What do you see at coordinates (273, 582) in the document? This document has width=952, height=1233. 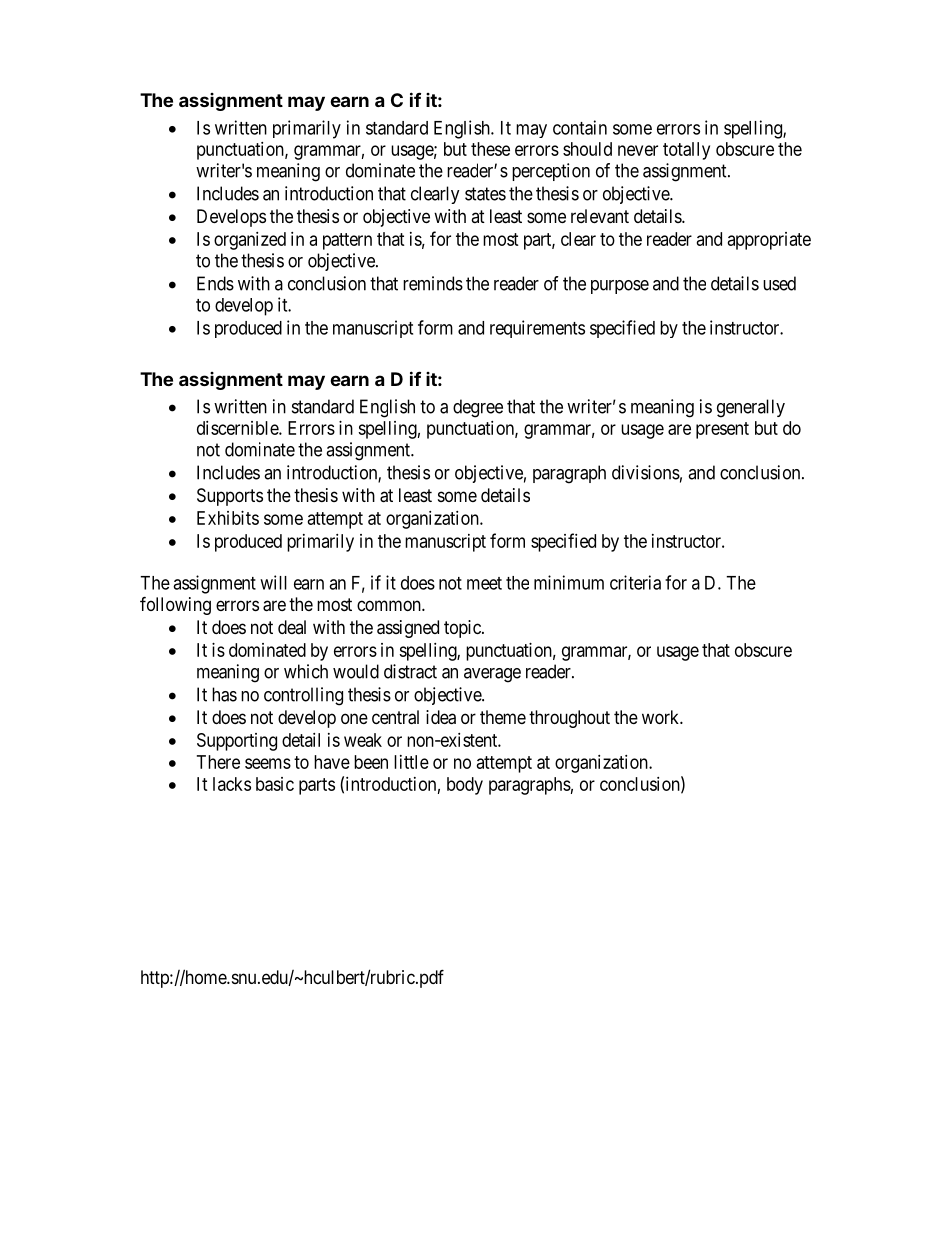 I see `will` at bounding box center [273, 582].
